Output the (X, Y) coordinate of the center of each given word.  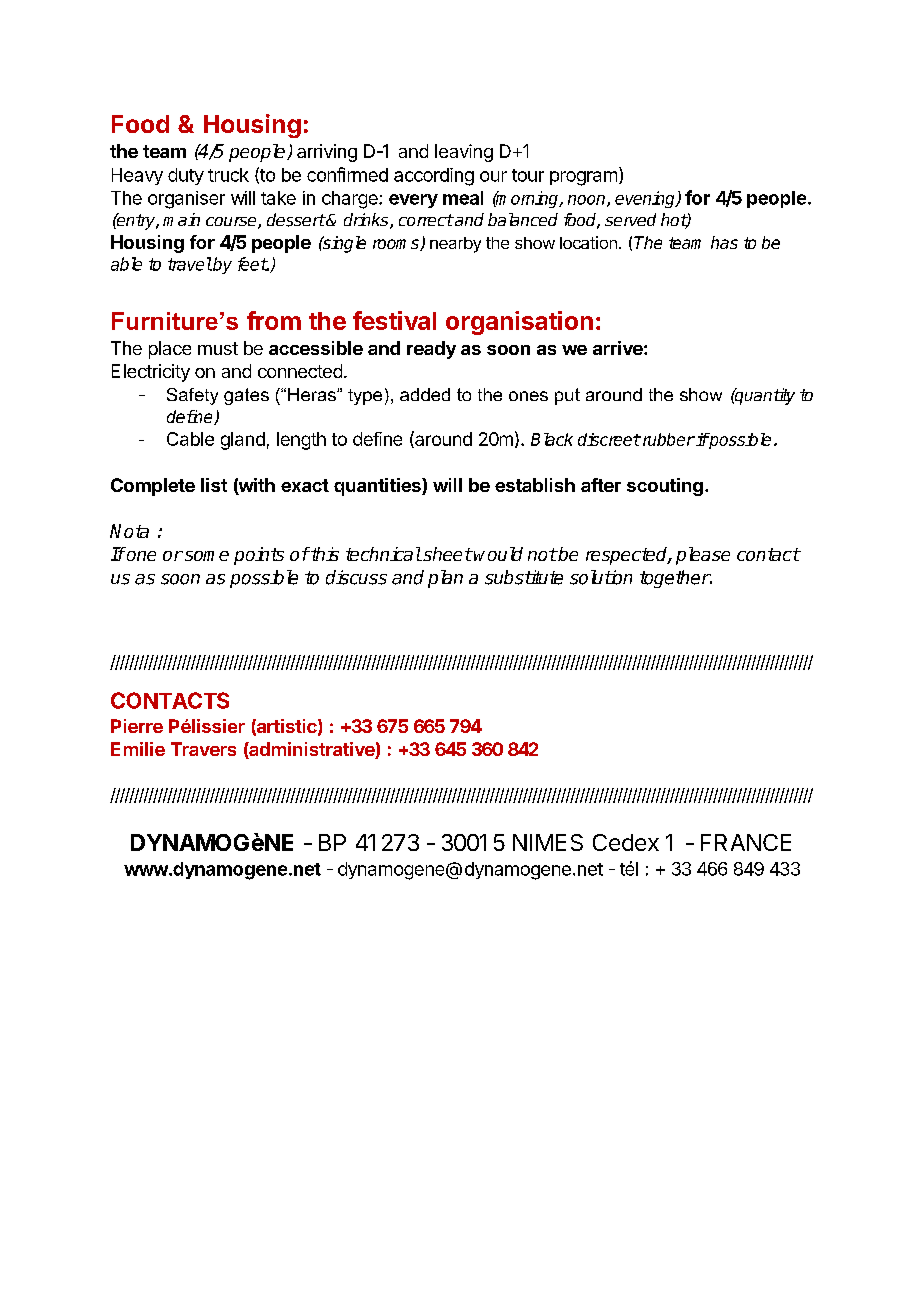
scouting (665, 487)
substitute (524, 577)
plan (445, 579)
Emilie (138, 749)
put (567, 396)
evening (646, 199)
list (214, 485)
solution (601, 577)
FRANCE (746, 842)
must (218, 348)
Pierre (137, 726)
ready (431, 350)
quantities (378, 487)
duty (186, 176)
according (434, 177)
